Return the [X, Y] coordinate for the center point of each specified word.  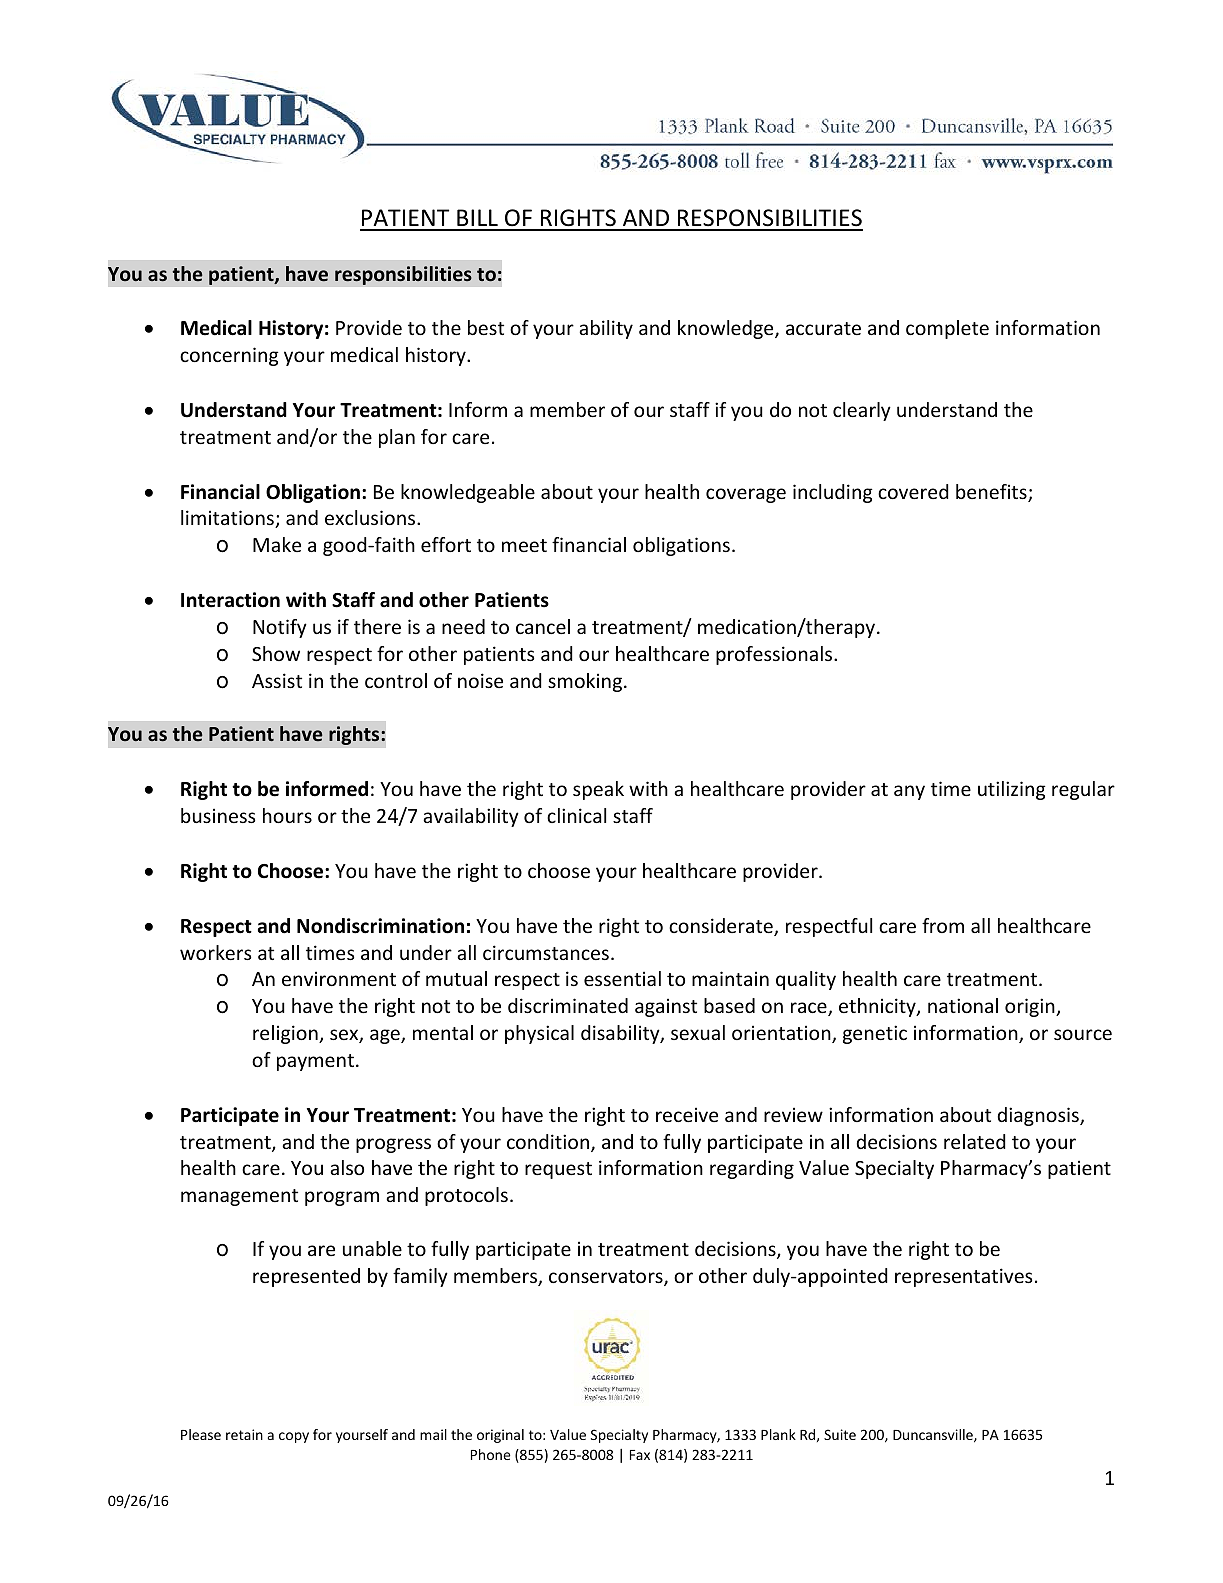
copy [294, 1437]
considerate [722, 927]
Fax [640, 1455]
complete [947, 329]
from [943, 925]
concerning [229, 356]
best [486, 327]
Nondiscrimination [380, 926]
